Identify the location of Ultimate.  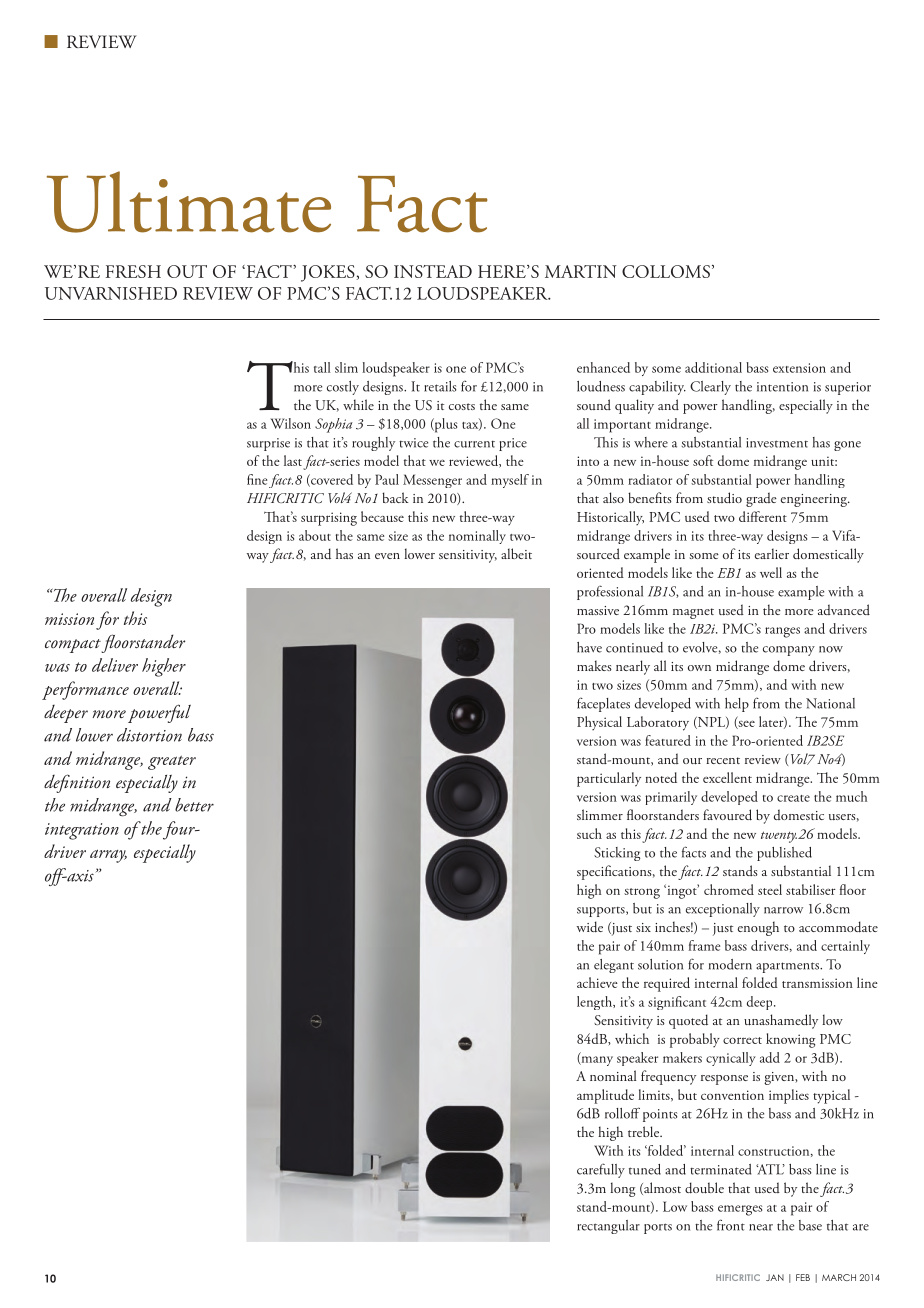
(189, 202).
